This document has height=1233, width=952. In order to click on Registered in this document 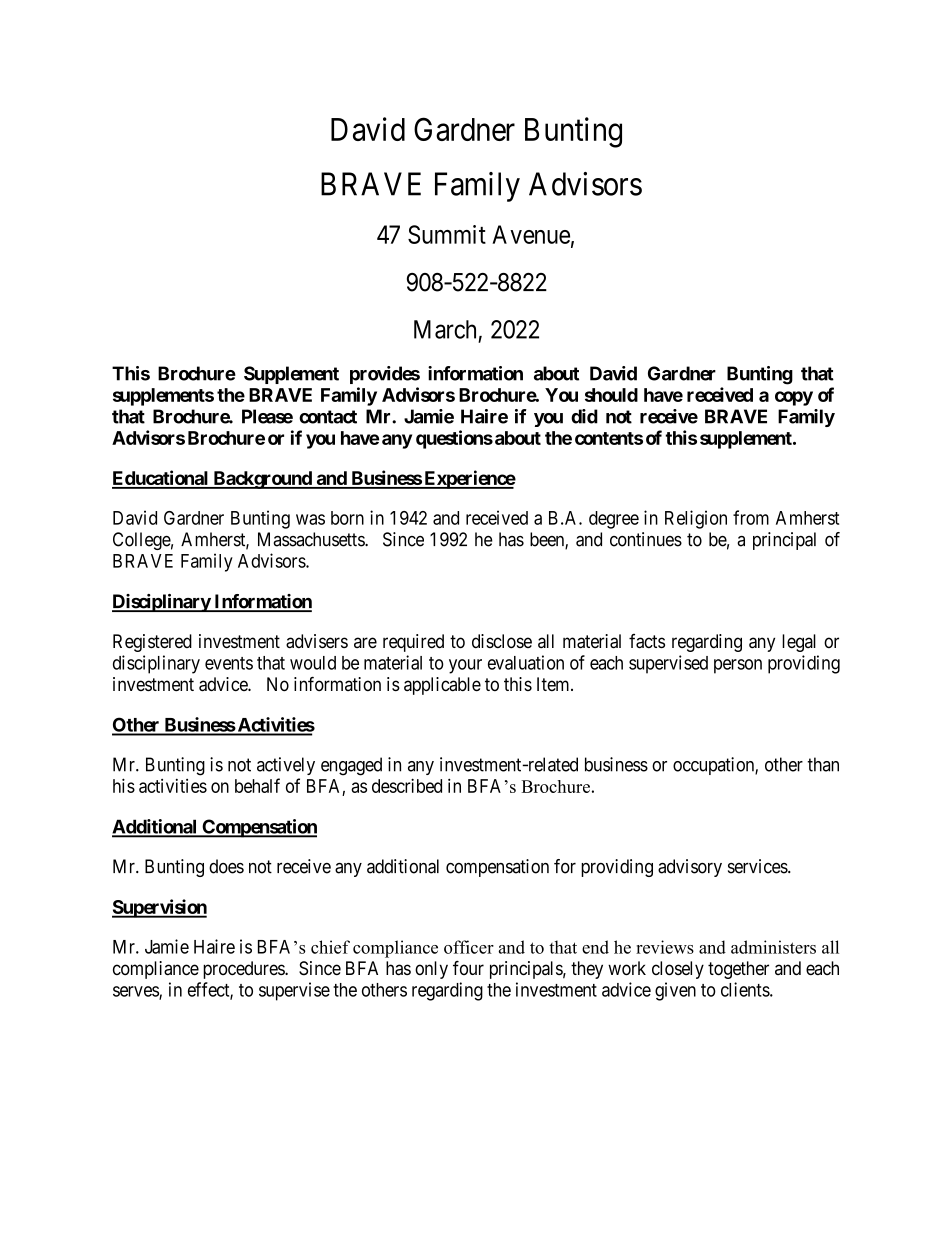, I will do `click(152, 643)`.
